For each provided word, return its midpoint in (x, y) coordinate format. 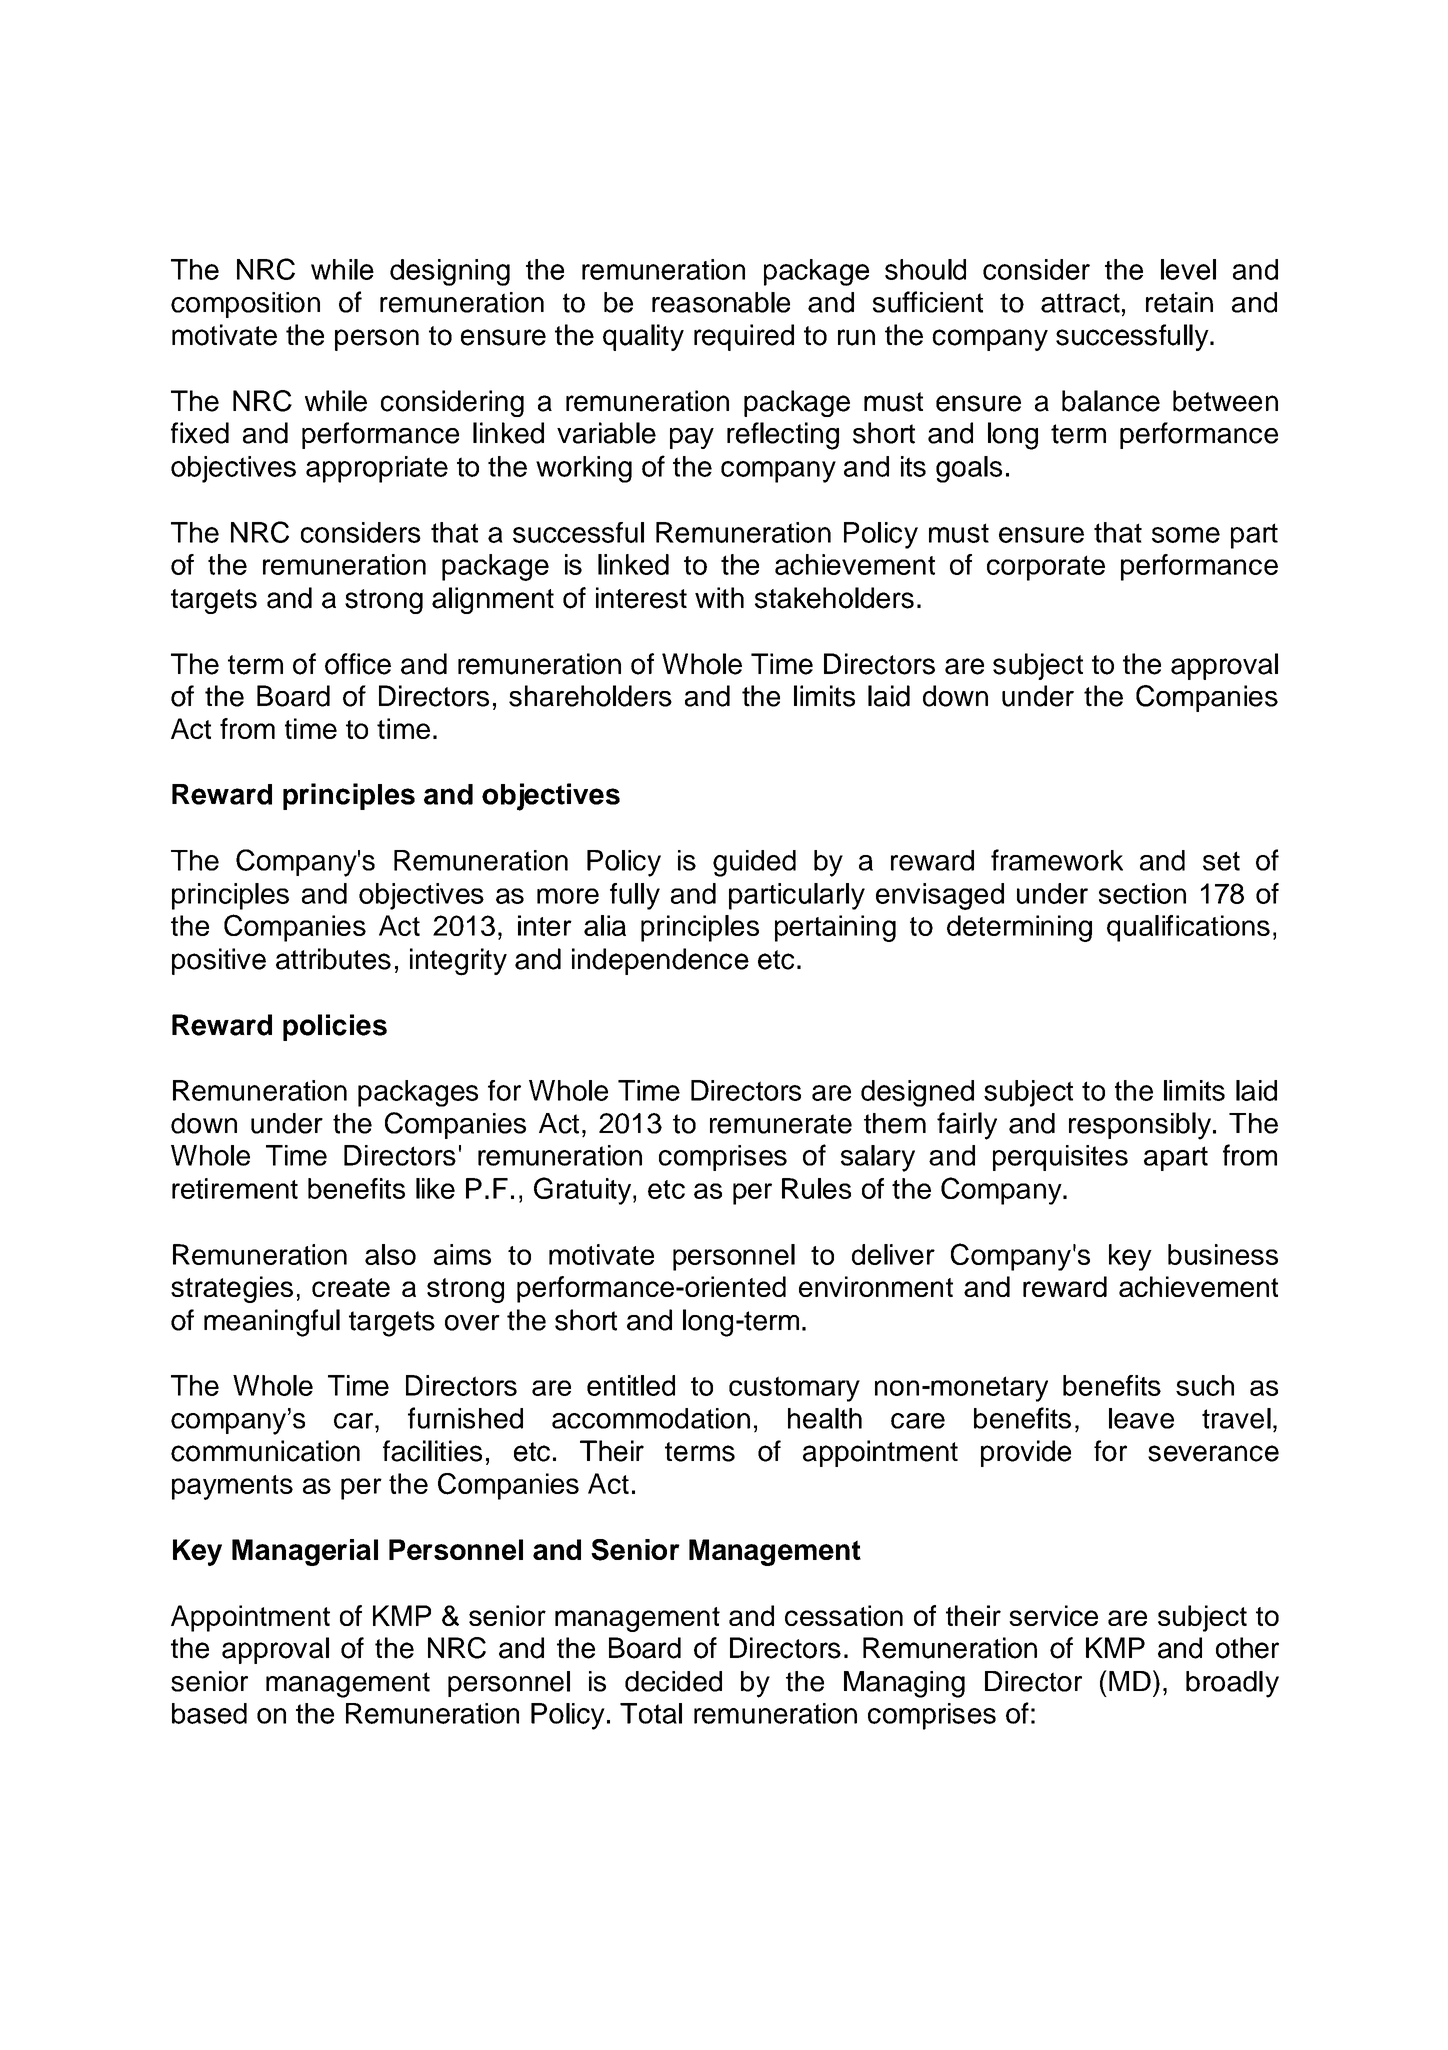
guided (754, 863)
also (390, 1254)
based (209, 1713)
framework (1057, 860)
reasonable (721, 302)
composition (245, 305)
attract (1080, 303)
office (358, 664)
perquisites (1060, 1158)
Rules (816, 1188)
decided (673, 1681)
